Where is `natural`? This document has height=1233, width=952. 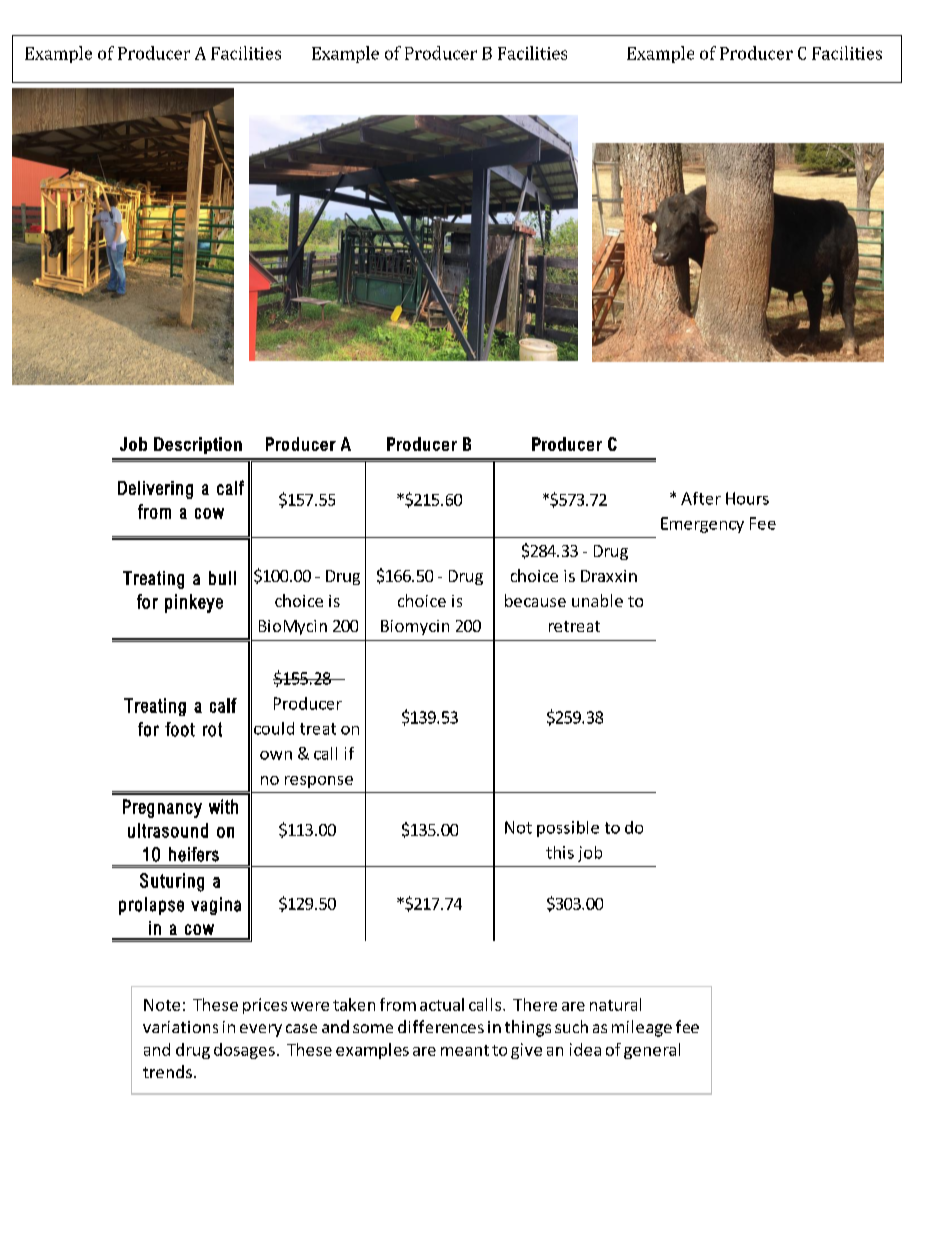
natural is located at coordinates (615, 1004).
